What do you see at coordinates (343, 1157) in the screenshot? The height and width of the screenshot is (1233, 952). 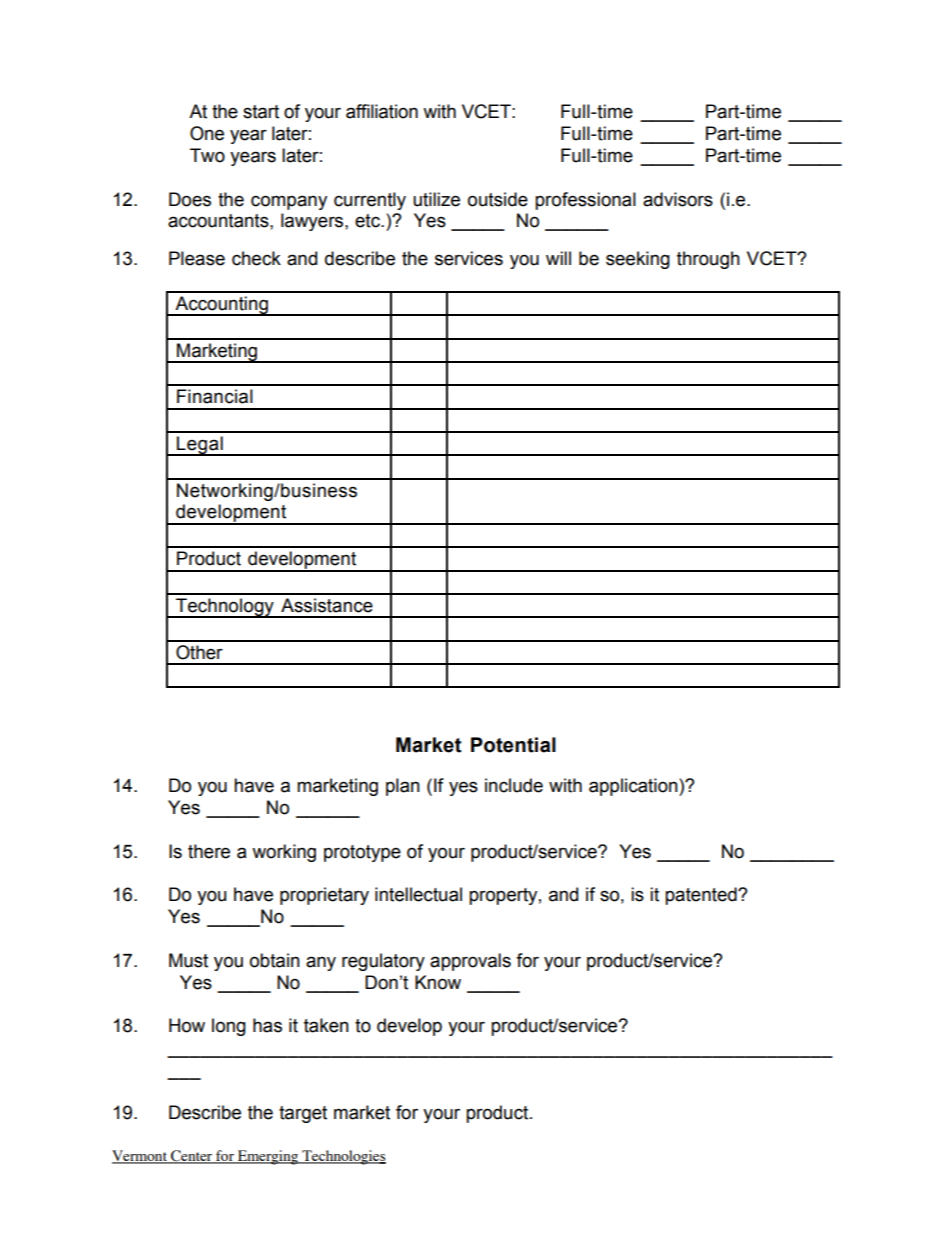 I see `Technologies` at bounding box center [343, 1157].
